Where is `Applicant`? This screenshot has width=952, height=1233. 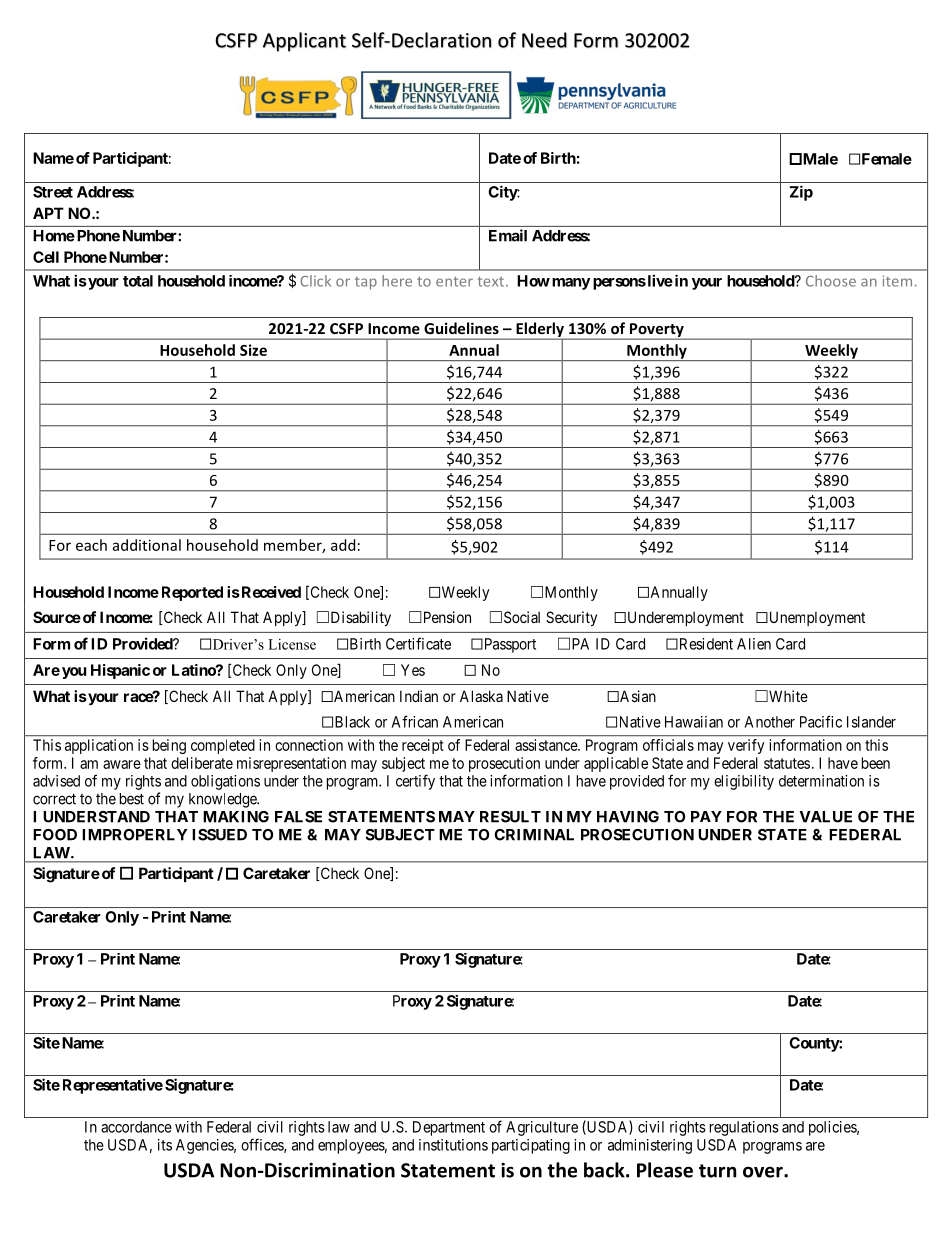
Applicant is located at coordinates (304, 42).
